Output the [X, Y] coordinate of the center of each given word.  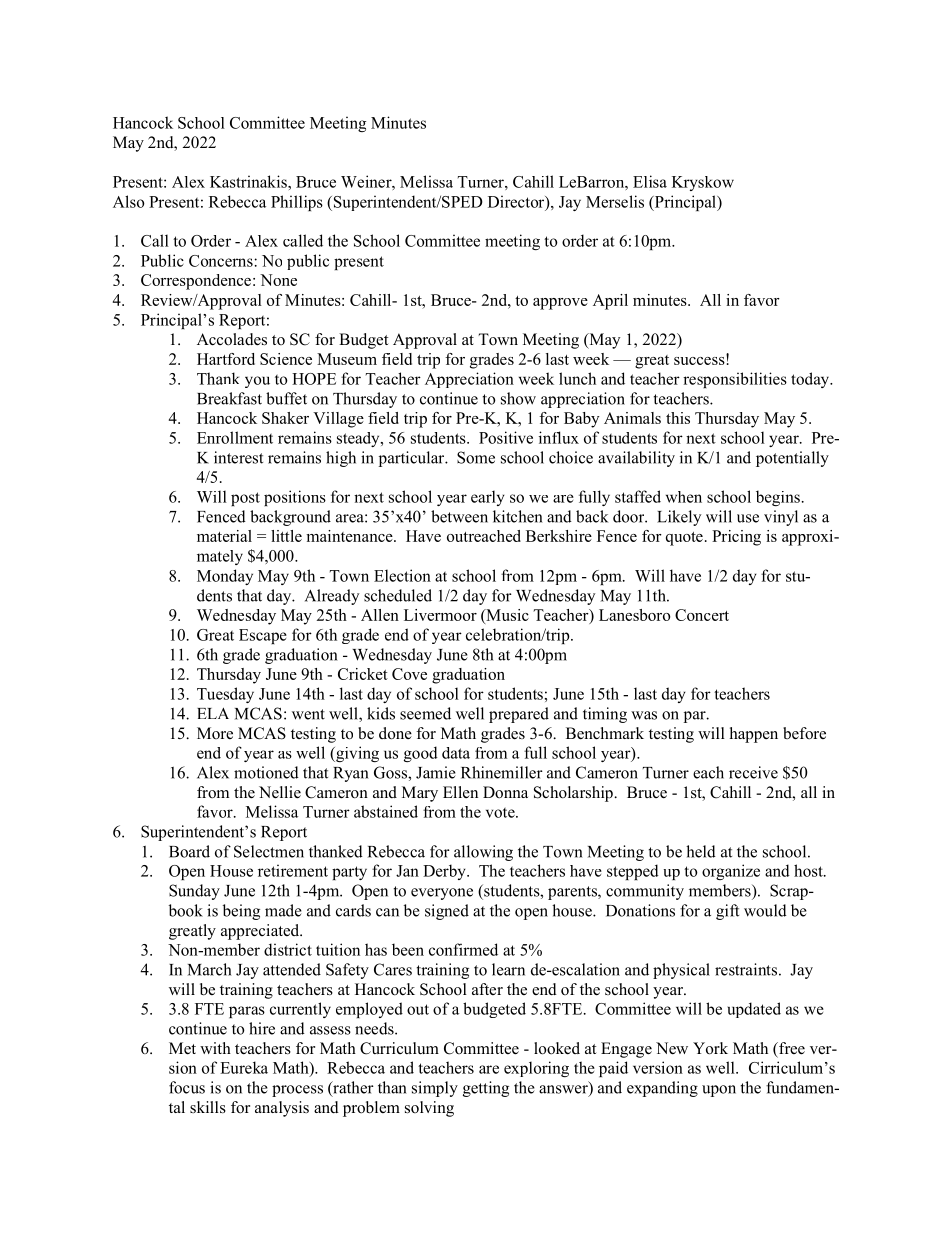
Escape [263, 636]
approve [560, 304]
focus [187, 1087]
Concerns [222, 261]
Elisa [650, 181]
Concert [702, 615]
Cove [409, 674]
